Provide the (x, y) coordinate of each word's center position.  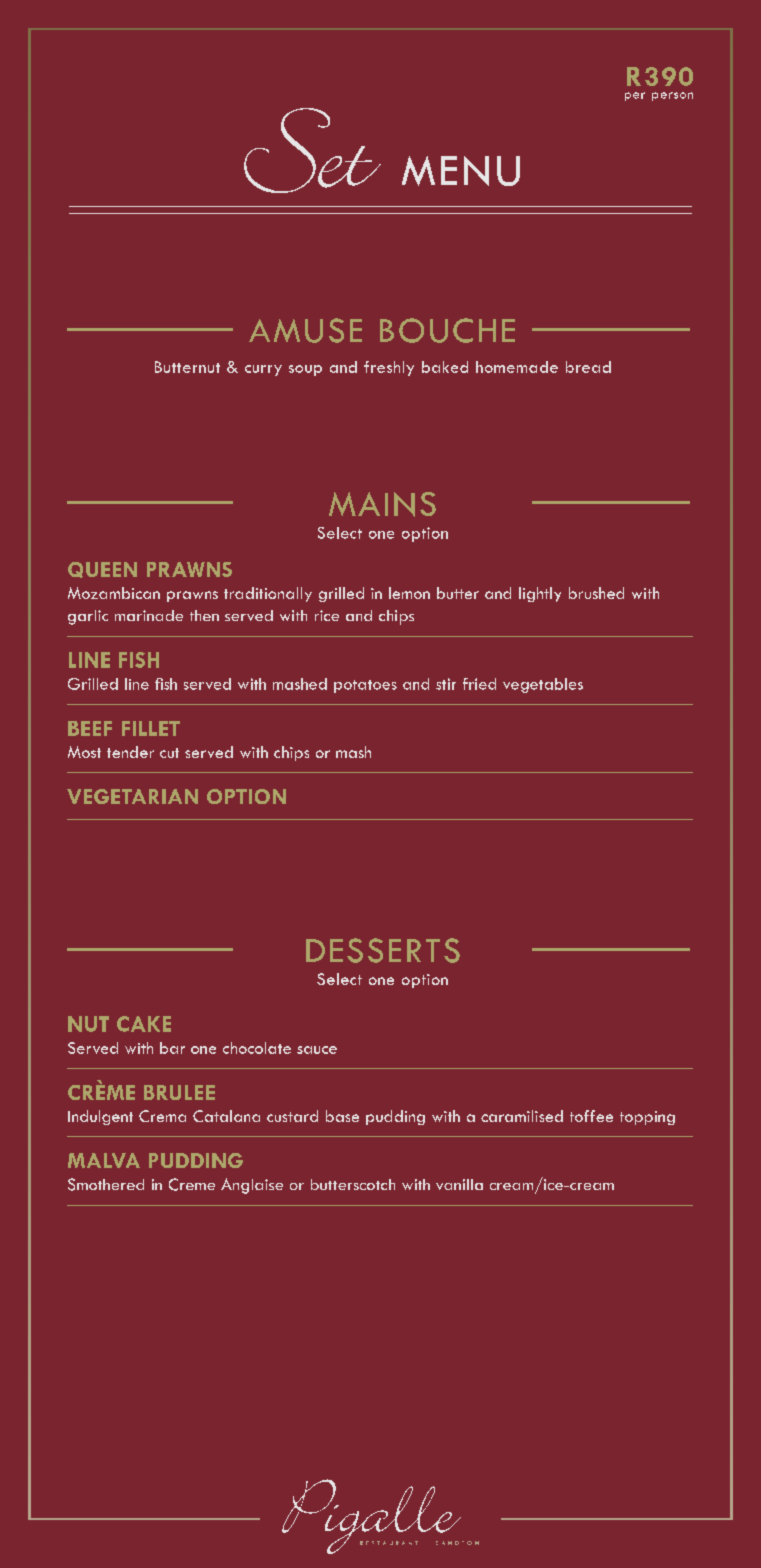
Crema (162, 1116)
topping (647, 1118)
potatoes (365, 686)
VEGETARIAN (132, 796)
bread (588, 367)
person (672, 96)
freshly (389, 368)
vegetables (543, 685)
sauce (317, 1050)
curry (263, 370)
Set (312, 150)
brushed (596, 593)
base (342, 1116)
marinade (149, 615)
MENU (461, 171)
